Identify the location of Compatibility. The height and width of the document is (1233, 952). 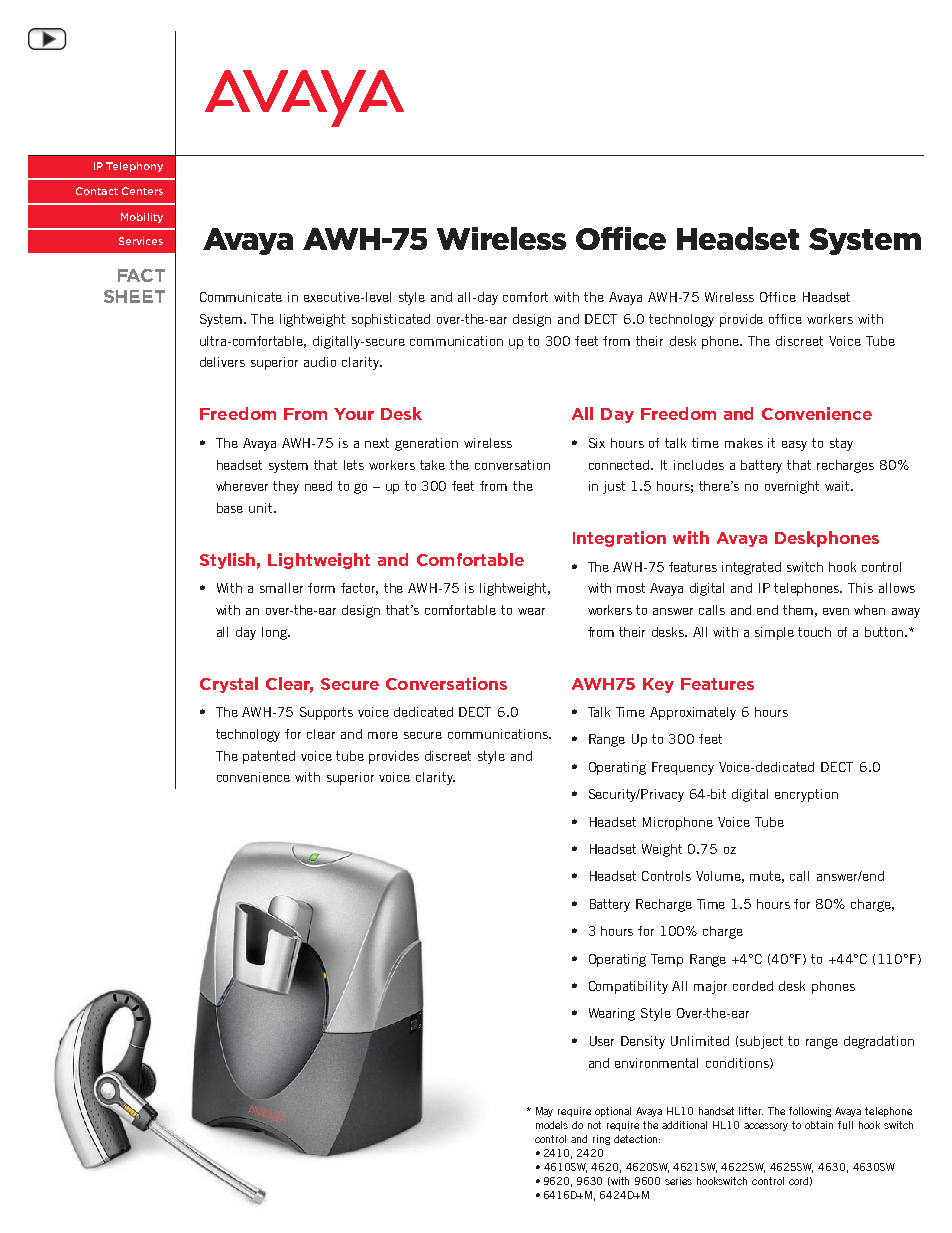
(628, 987).
